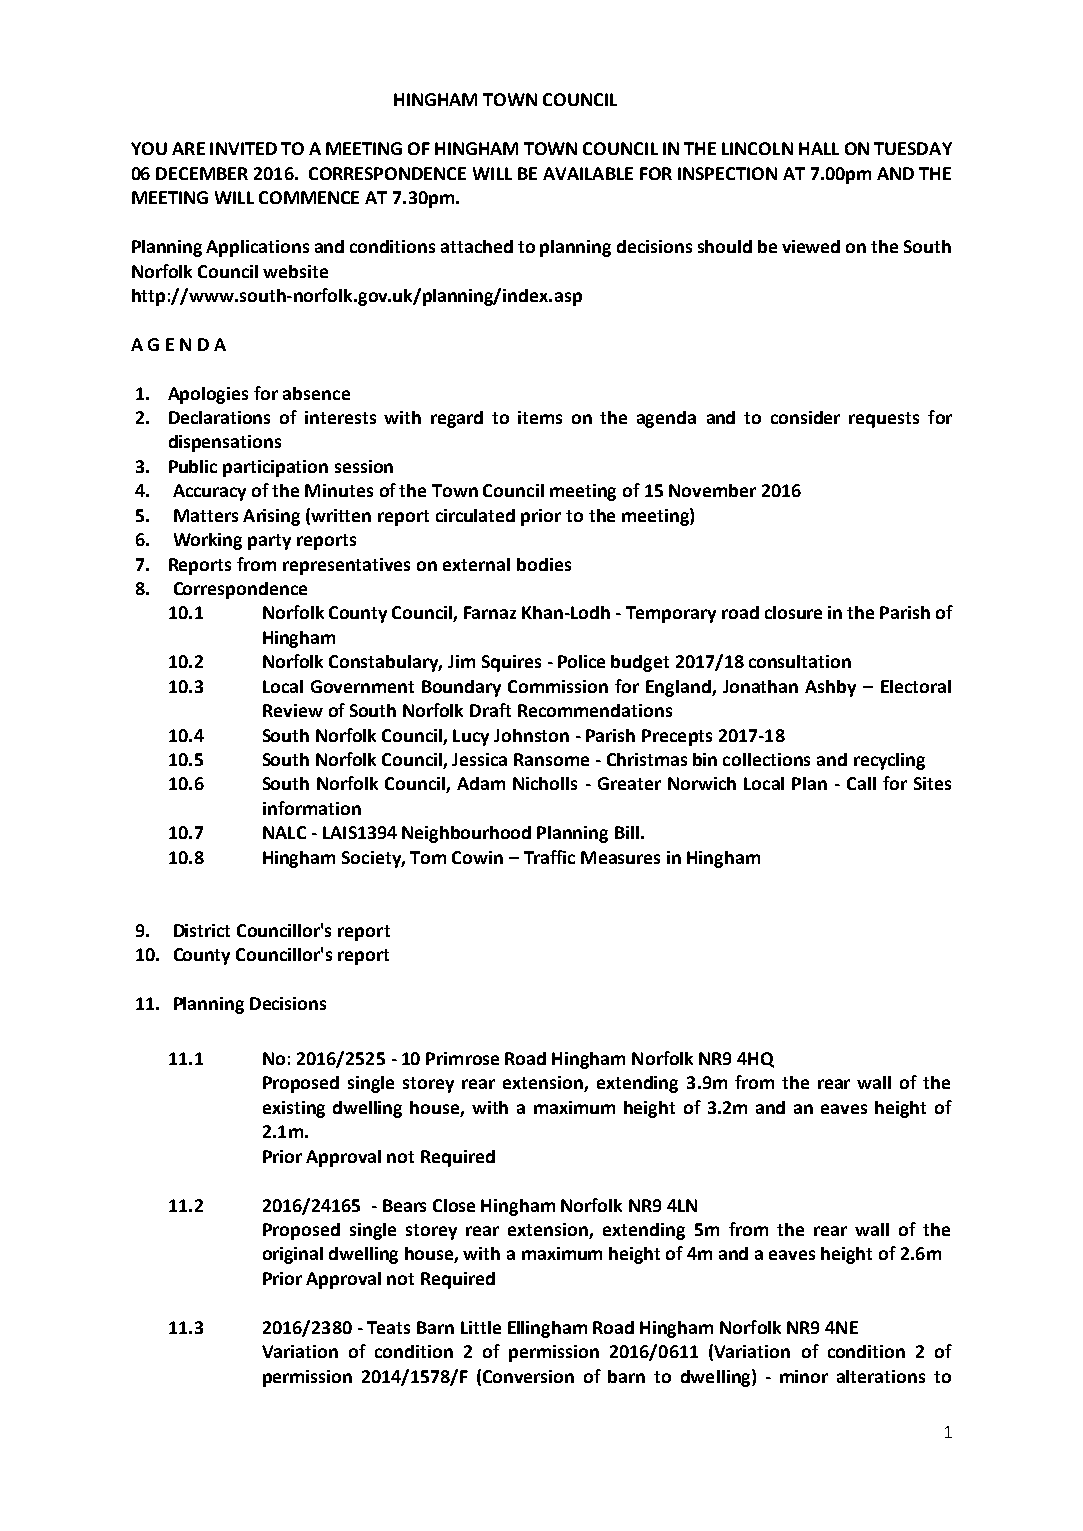  I want to click on DECEMBER, so click(202, 173).
